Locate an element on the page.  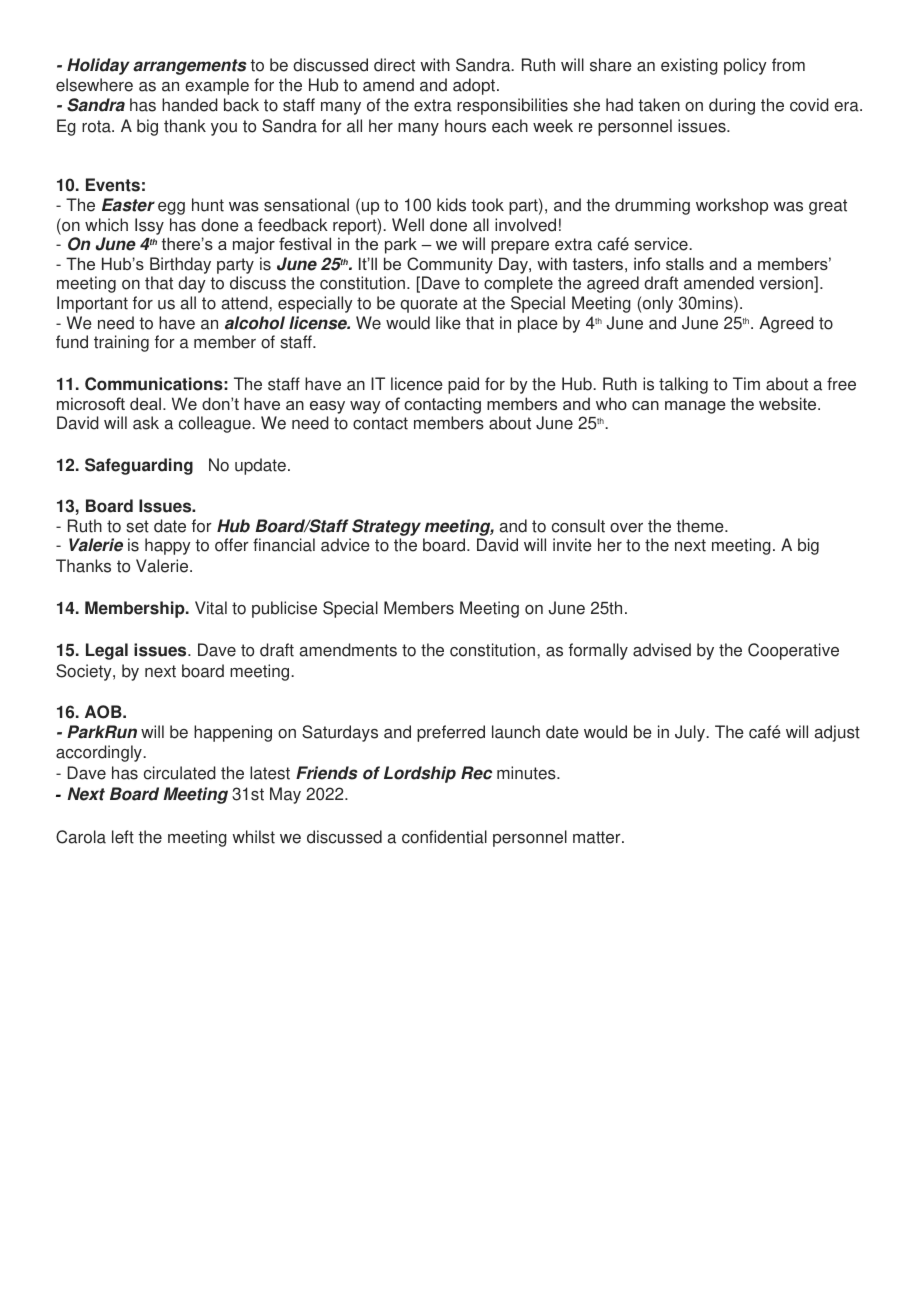
manage is located at coordinates (695, 407).
